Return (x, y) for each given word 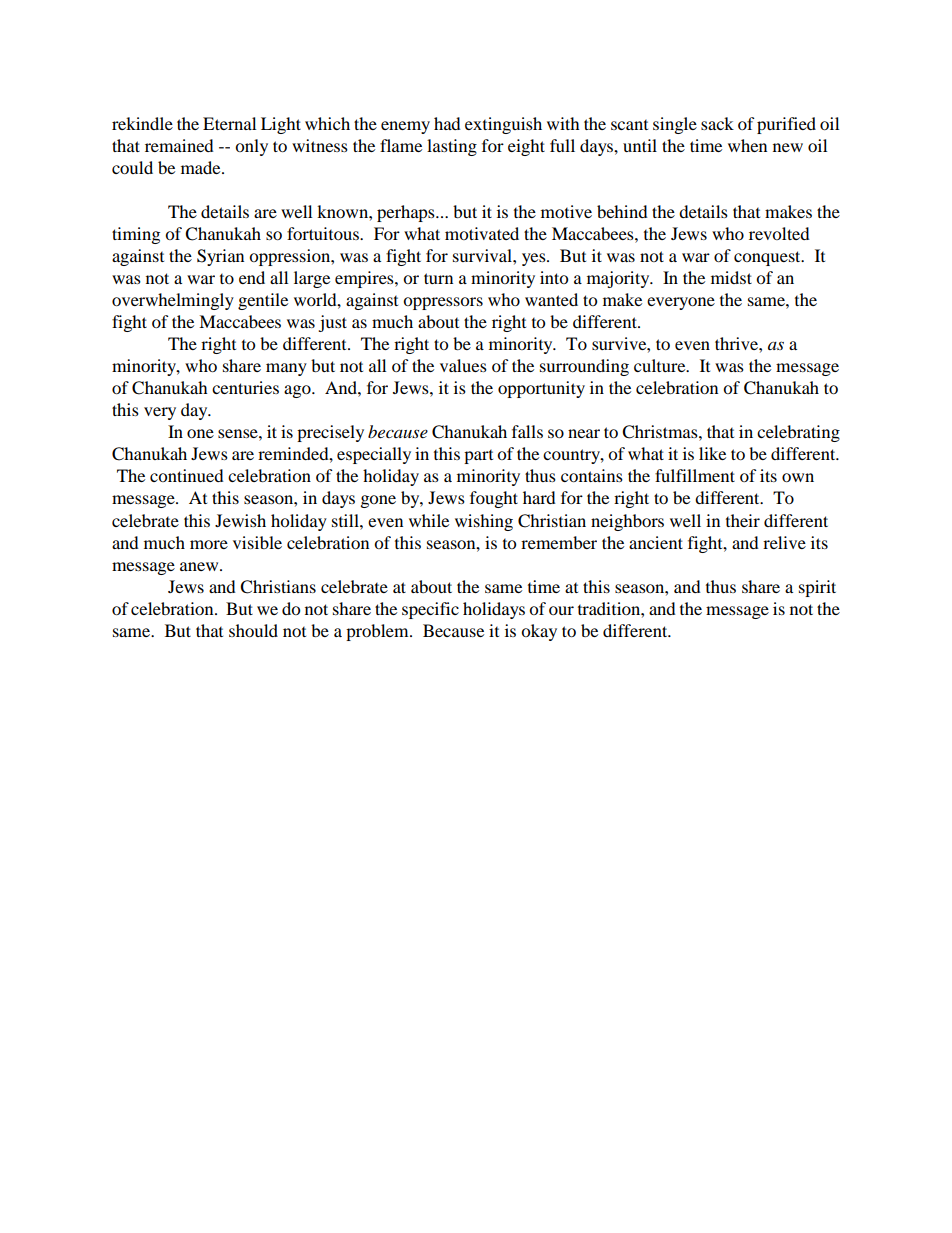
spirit (817, 588)
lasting (452, 147)
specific (430, 610)
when (747, 145)
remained (179, 145)
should (253, 630)
